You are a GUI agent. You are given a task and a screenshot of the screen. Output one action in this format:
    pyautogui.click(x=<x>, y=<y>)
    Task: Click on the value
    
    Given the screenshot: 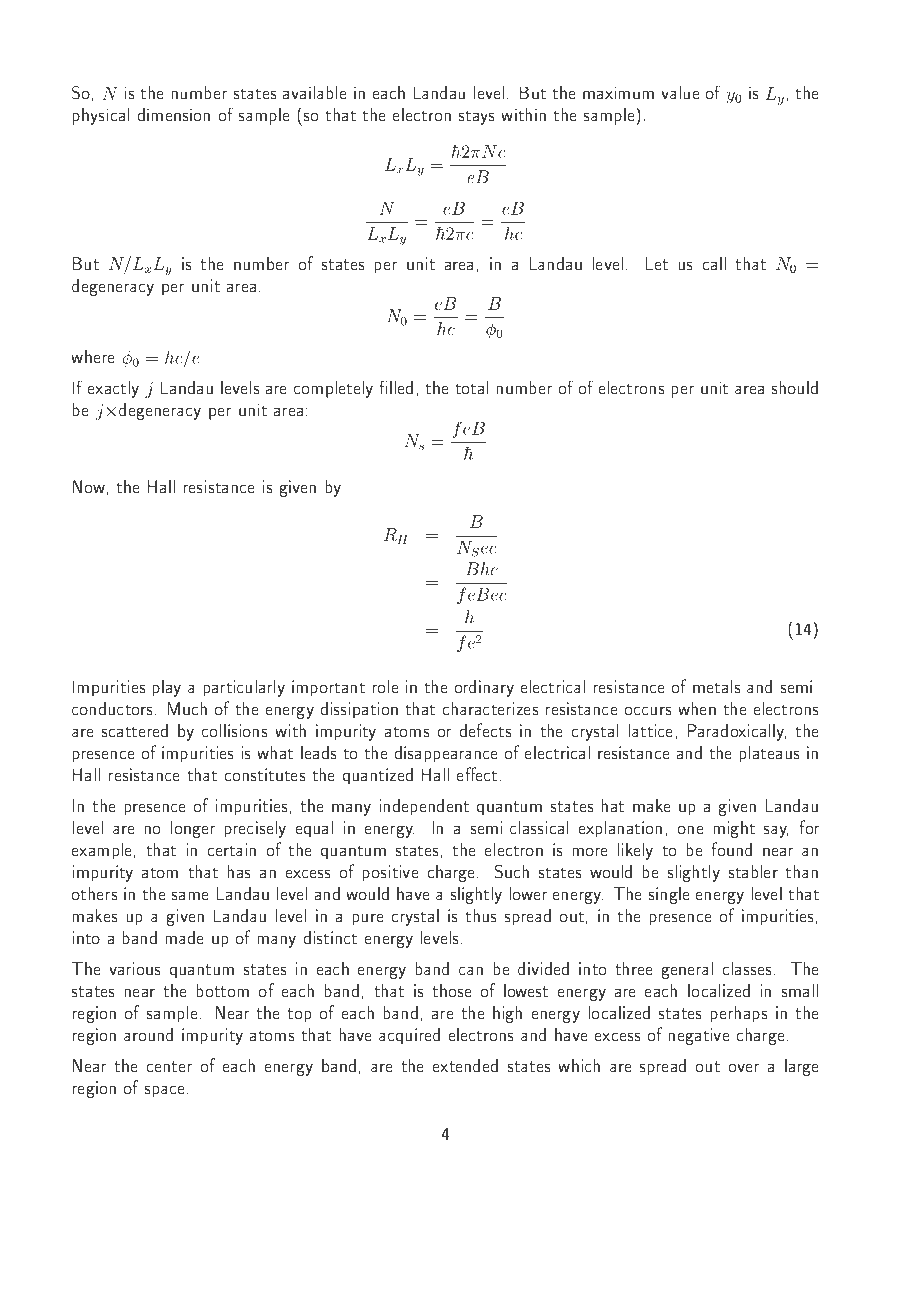 What is the action you would take?
    pyautogui.click(x=680, y=92)
